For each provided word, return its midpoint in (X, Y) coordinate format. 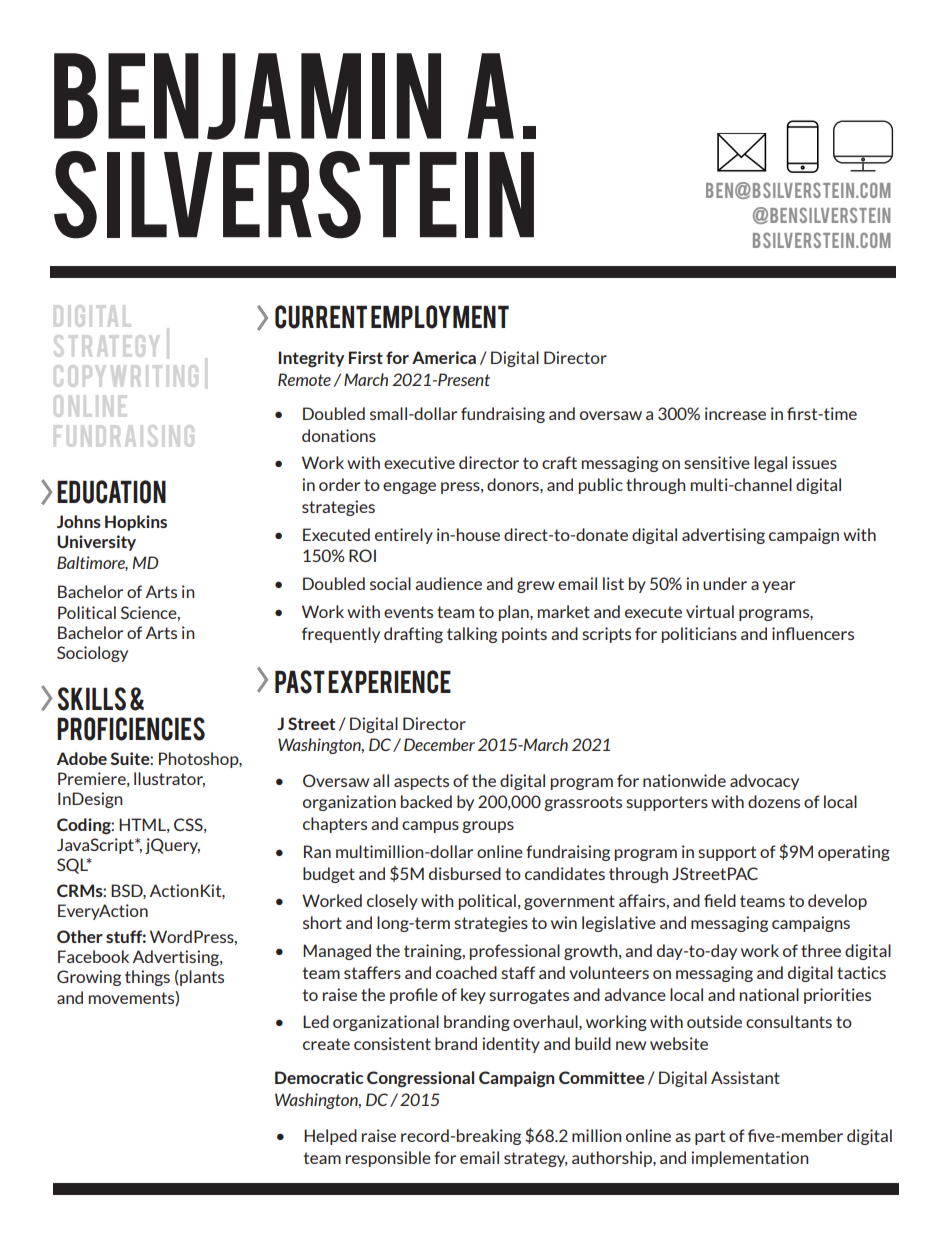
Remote (304, 379)
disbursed (465, 873)
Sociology (92, 654)
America (444, 357)
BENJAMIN (247, 96)
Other (80, 936)
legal (770, 464)
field (720, 900)
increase (735, 413)
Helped (330, 1137)
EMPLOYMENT (440, 317)
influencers (813, 633)
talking (472, 635)
